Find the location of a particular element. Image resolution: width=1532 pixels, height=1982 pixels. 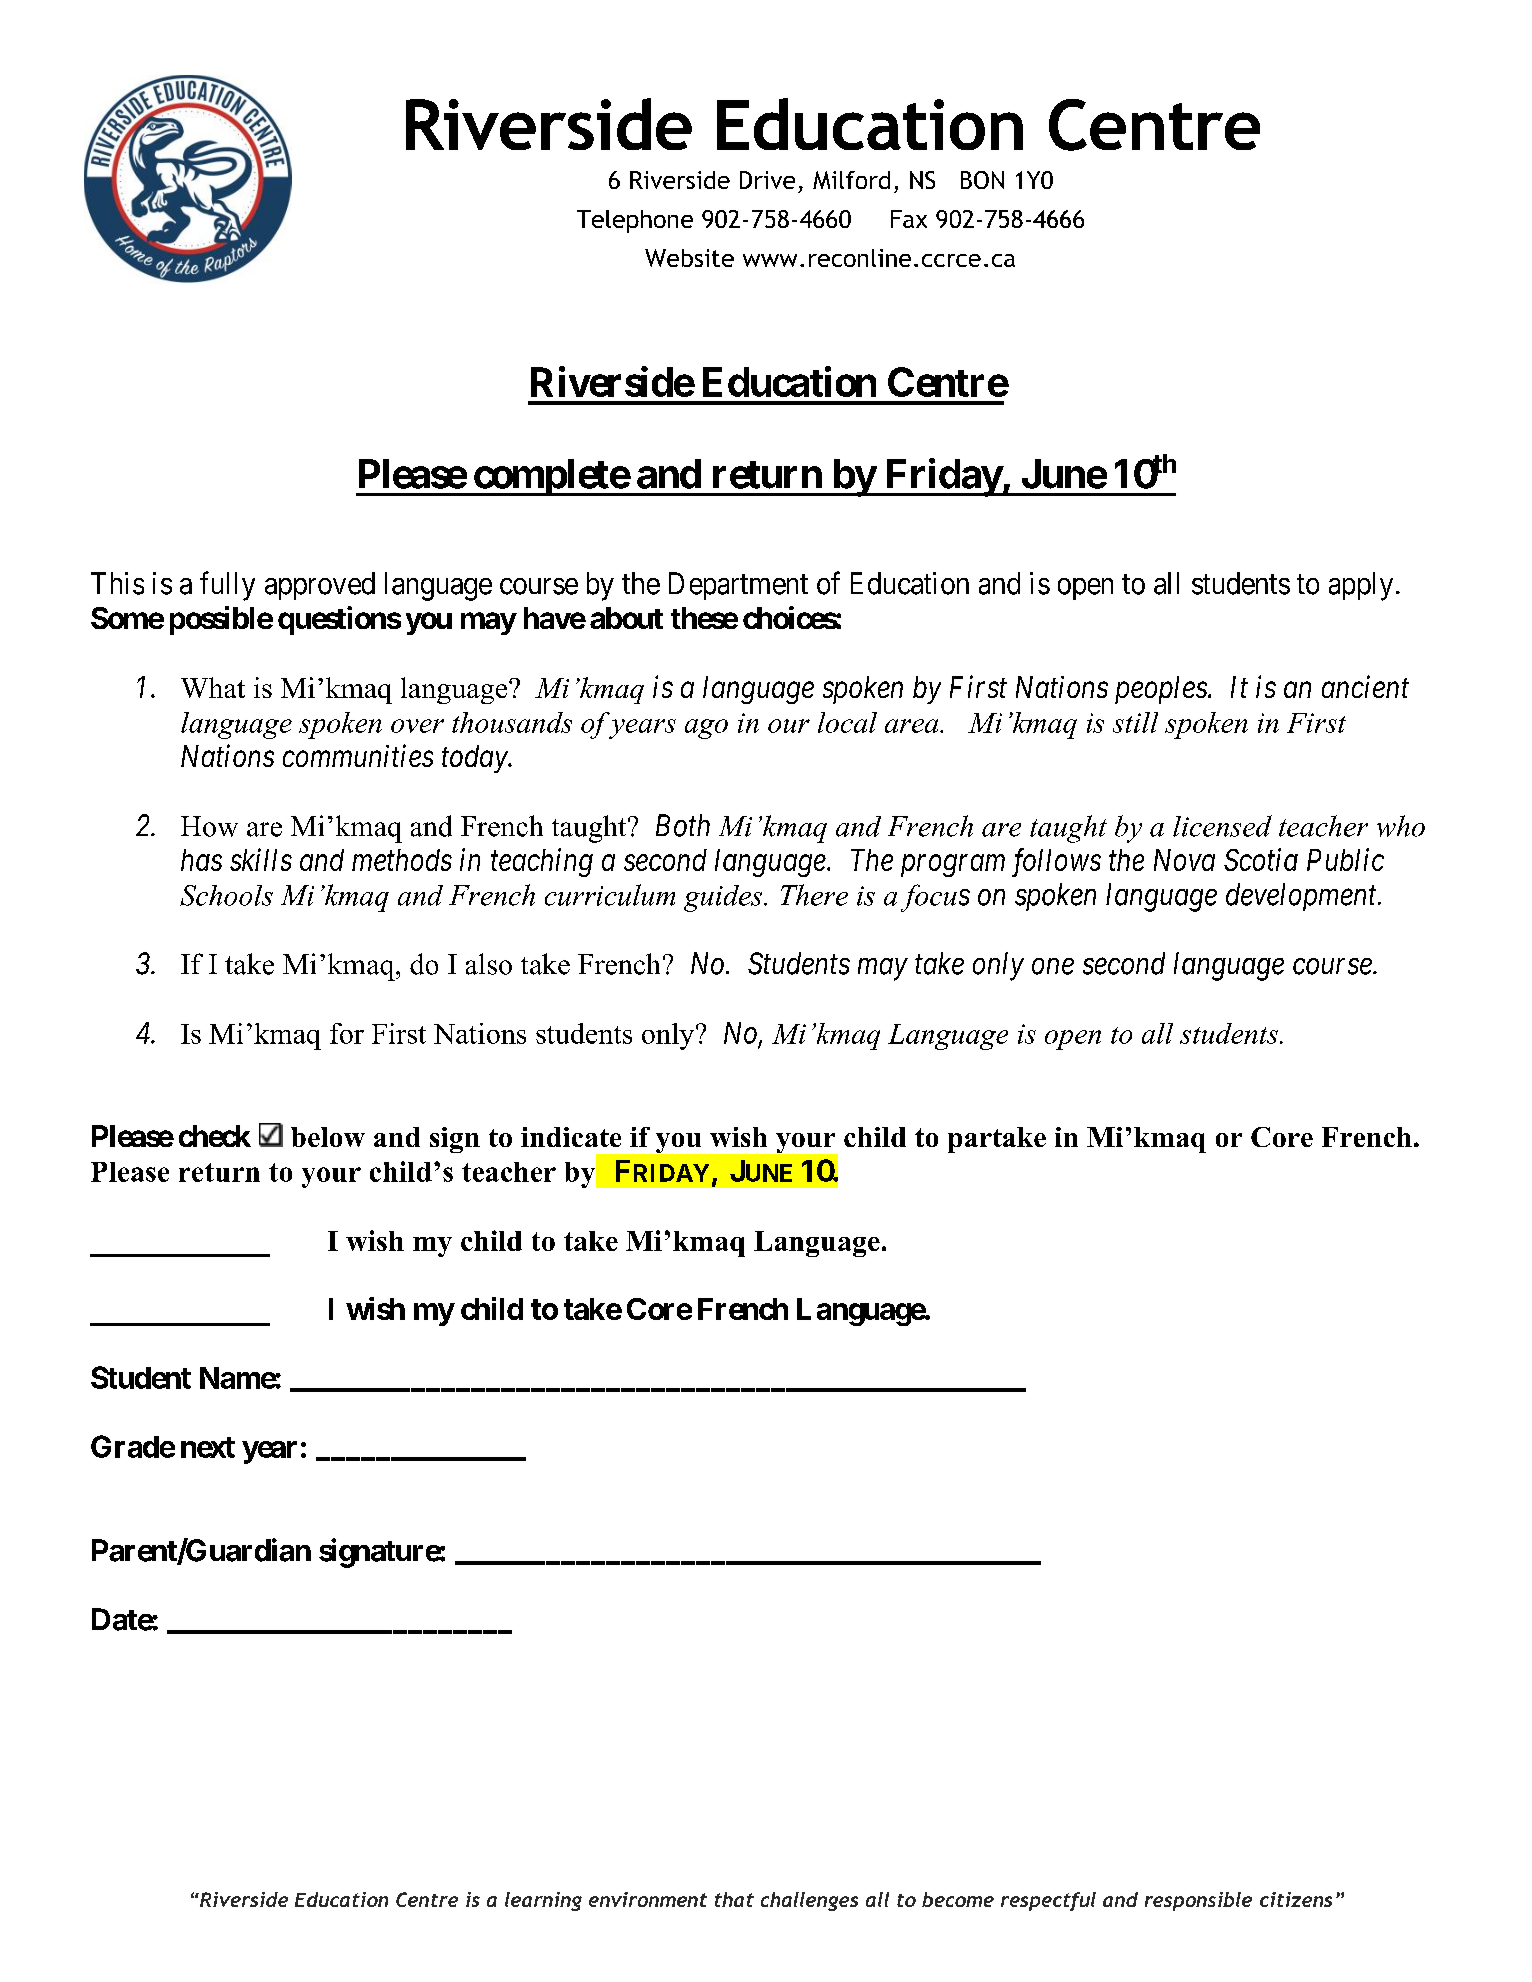

Telephone is located at coordinates (635, 221).
